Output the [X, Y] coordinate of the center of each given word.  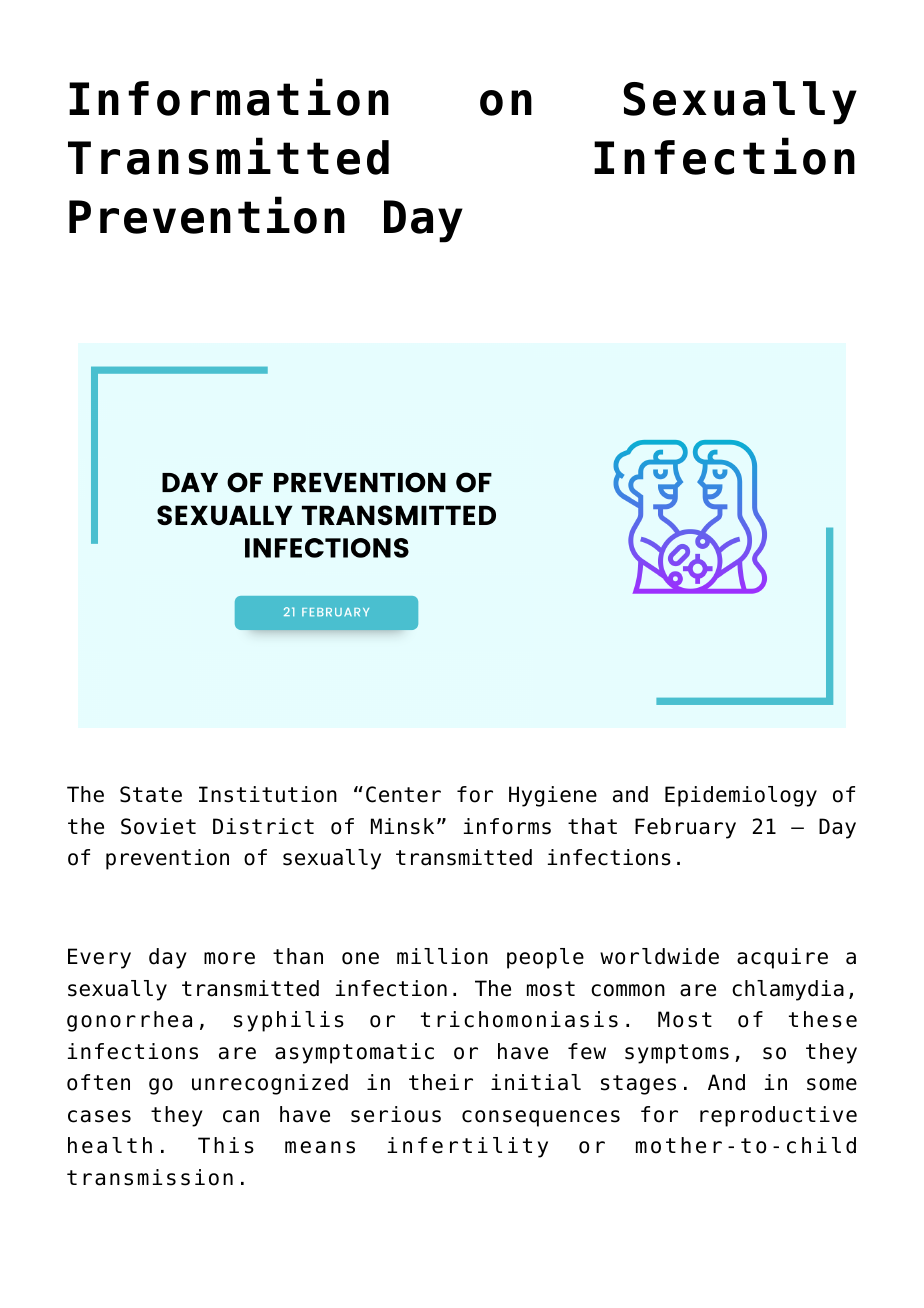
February [685, 828]
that [592, 826]
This [226, 1145]
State [151, 794]
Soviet [158, 826]
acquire [782, 958]
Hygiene [553, 796]
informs [507, 826]
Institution [268, 794]
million [442, 956]
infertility [468, 1147]
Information [229, 97]
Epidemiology [741, 796]
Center [403, 794]
